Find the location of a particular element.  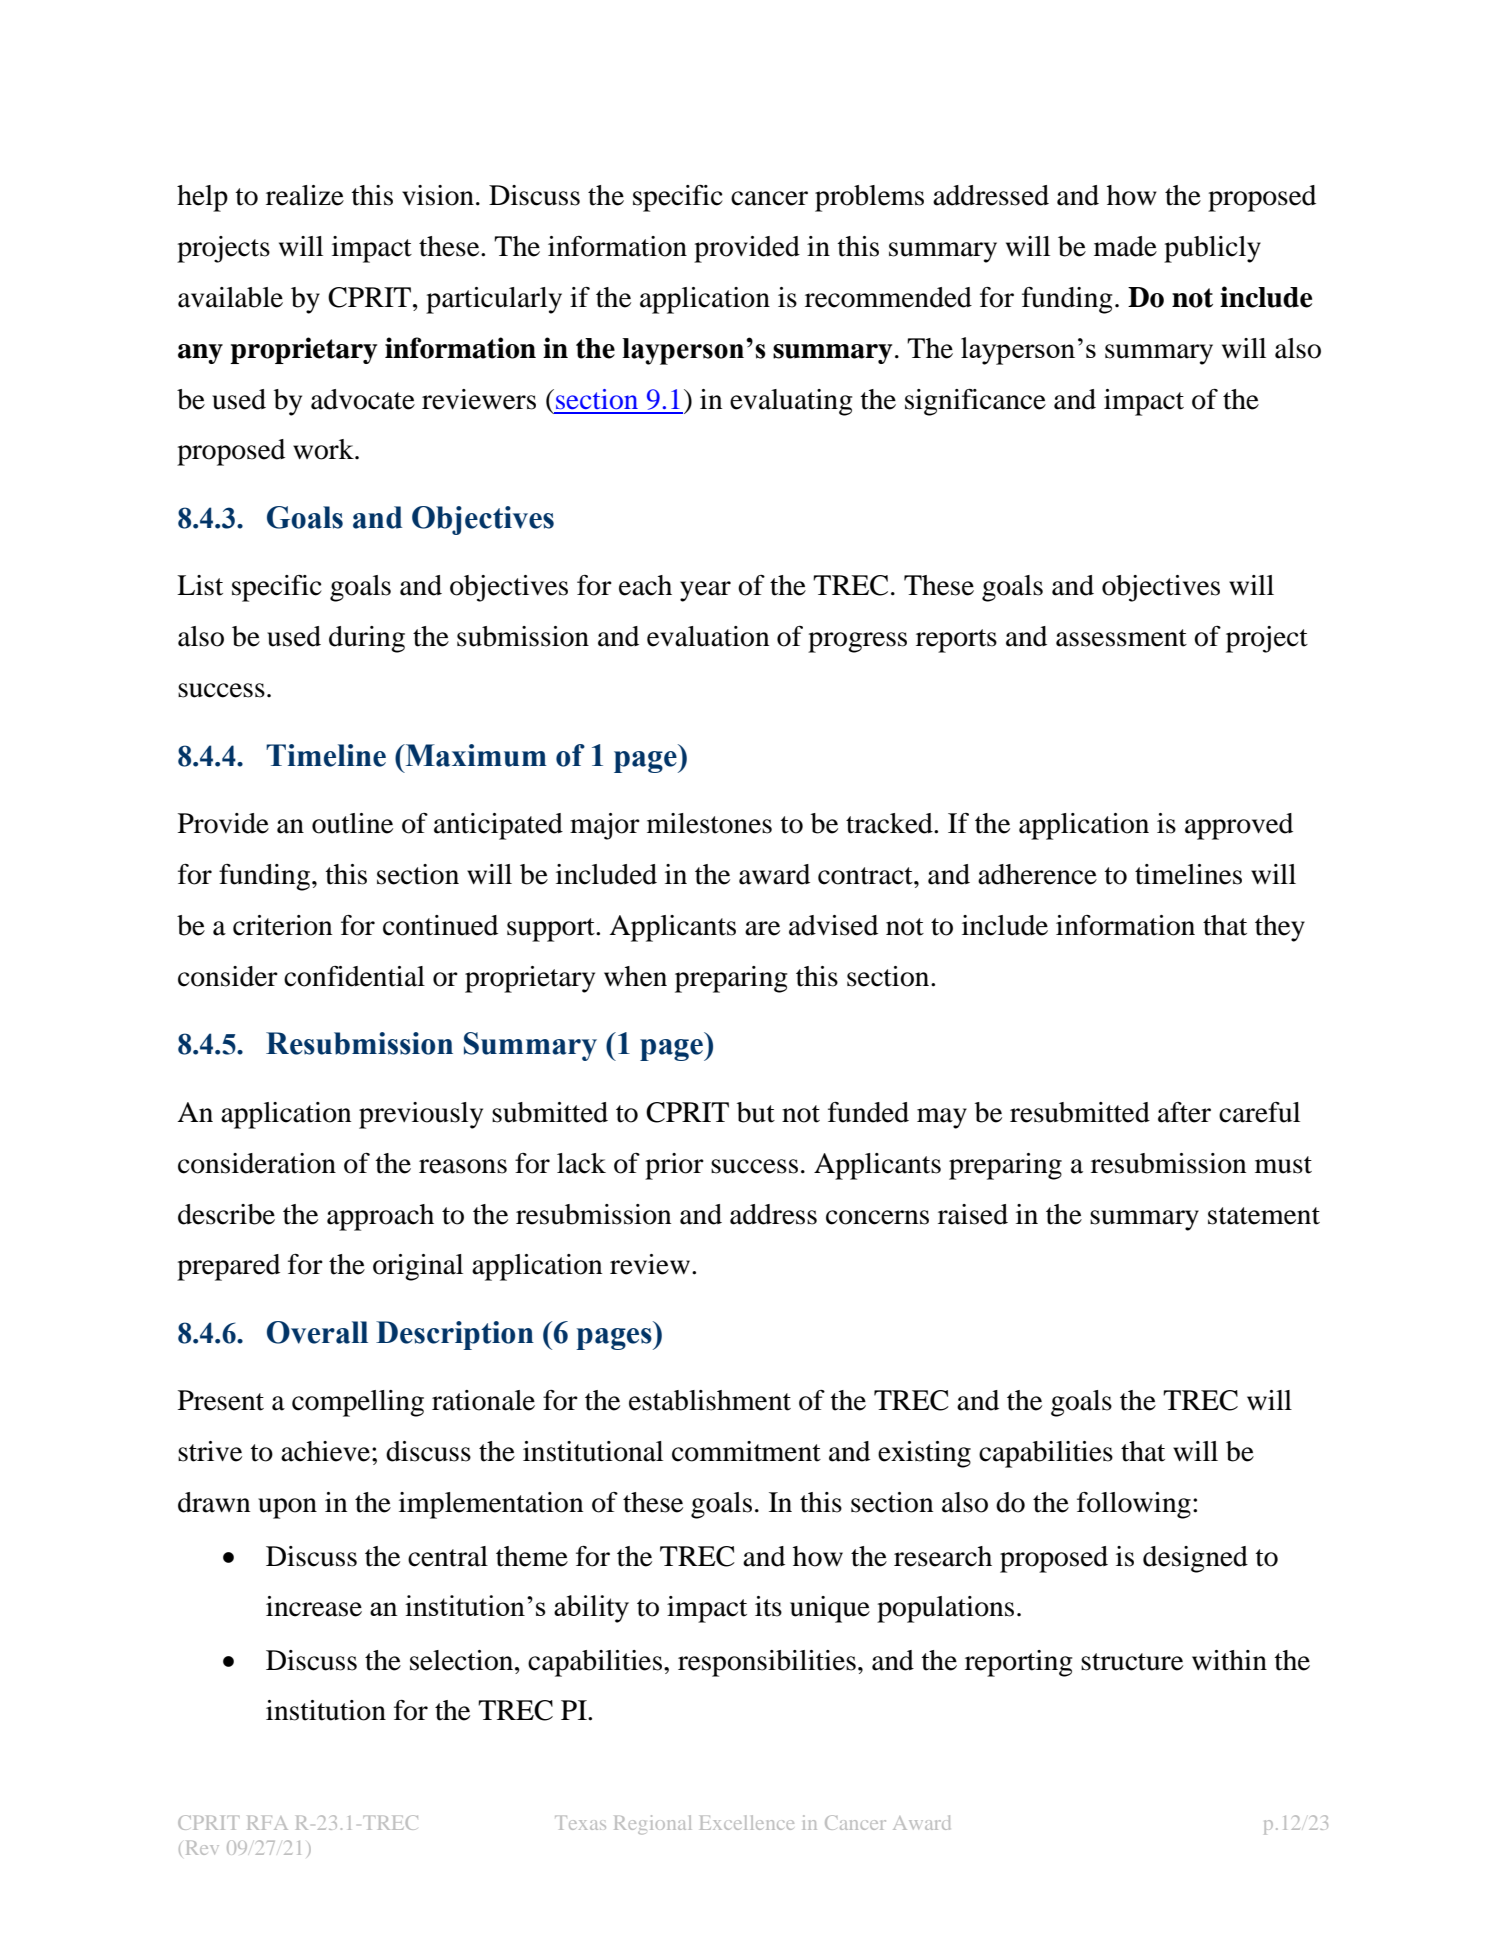

evaluation is located at coordinates (708, 636).
